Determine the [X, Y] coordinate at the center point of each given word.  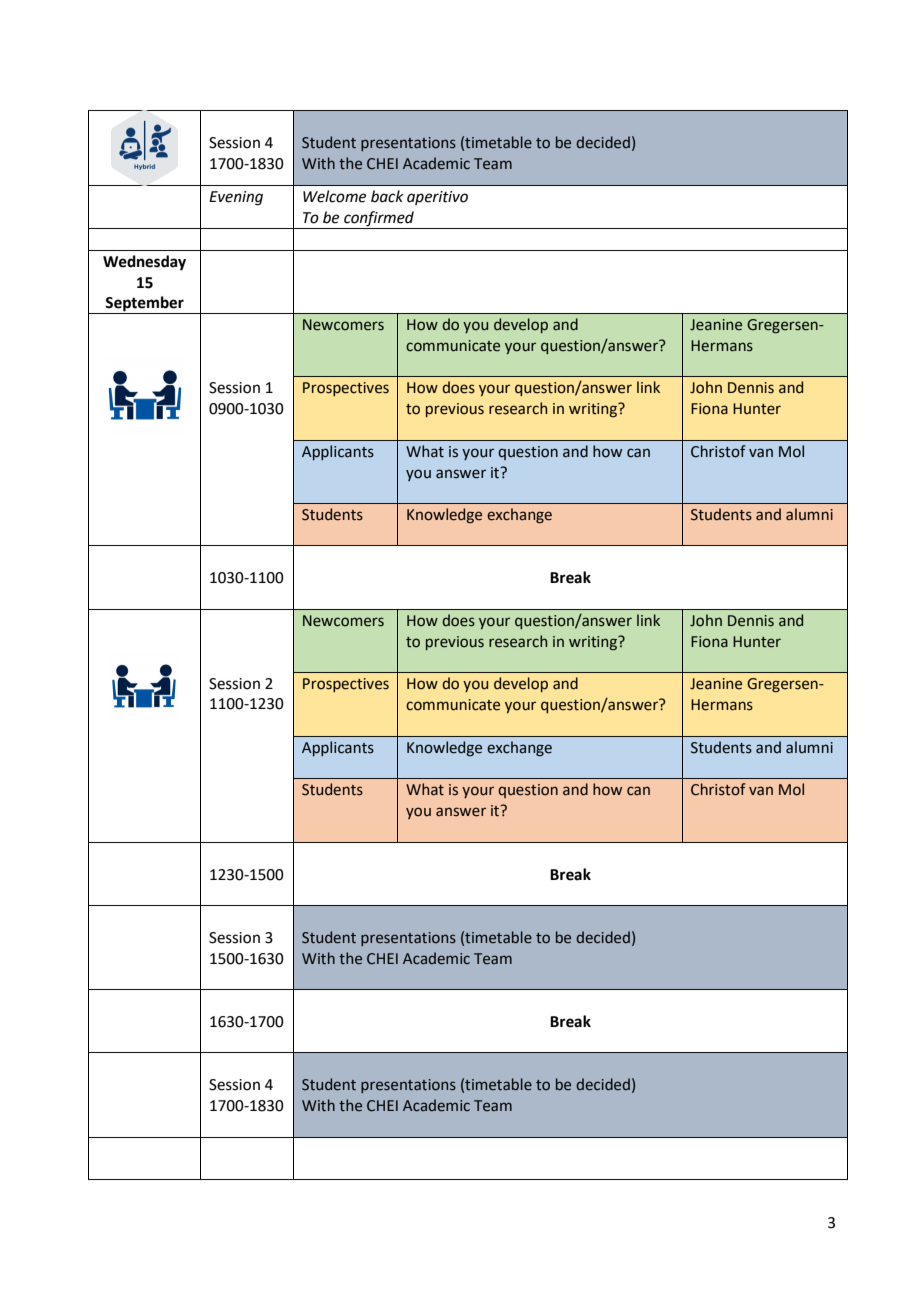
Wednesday [144, 263]
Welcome [334, 196]
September [145, 305]
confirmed [379, 220]
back [387, 196]
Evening [236, 198]
